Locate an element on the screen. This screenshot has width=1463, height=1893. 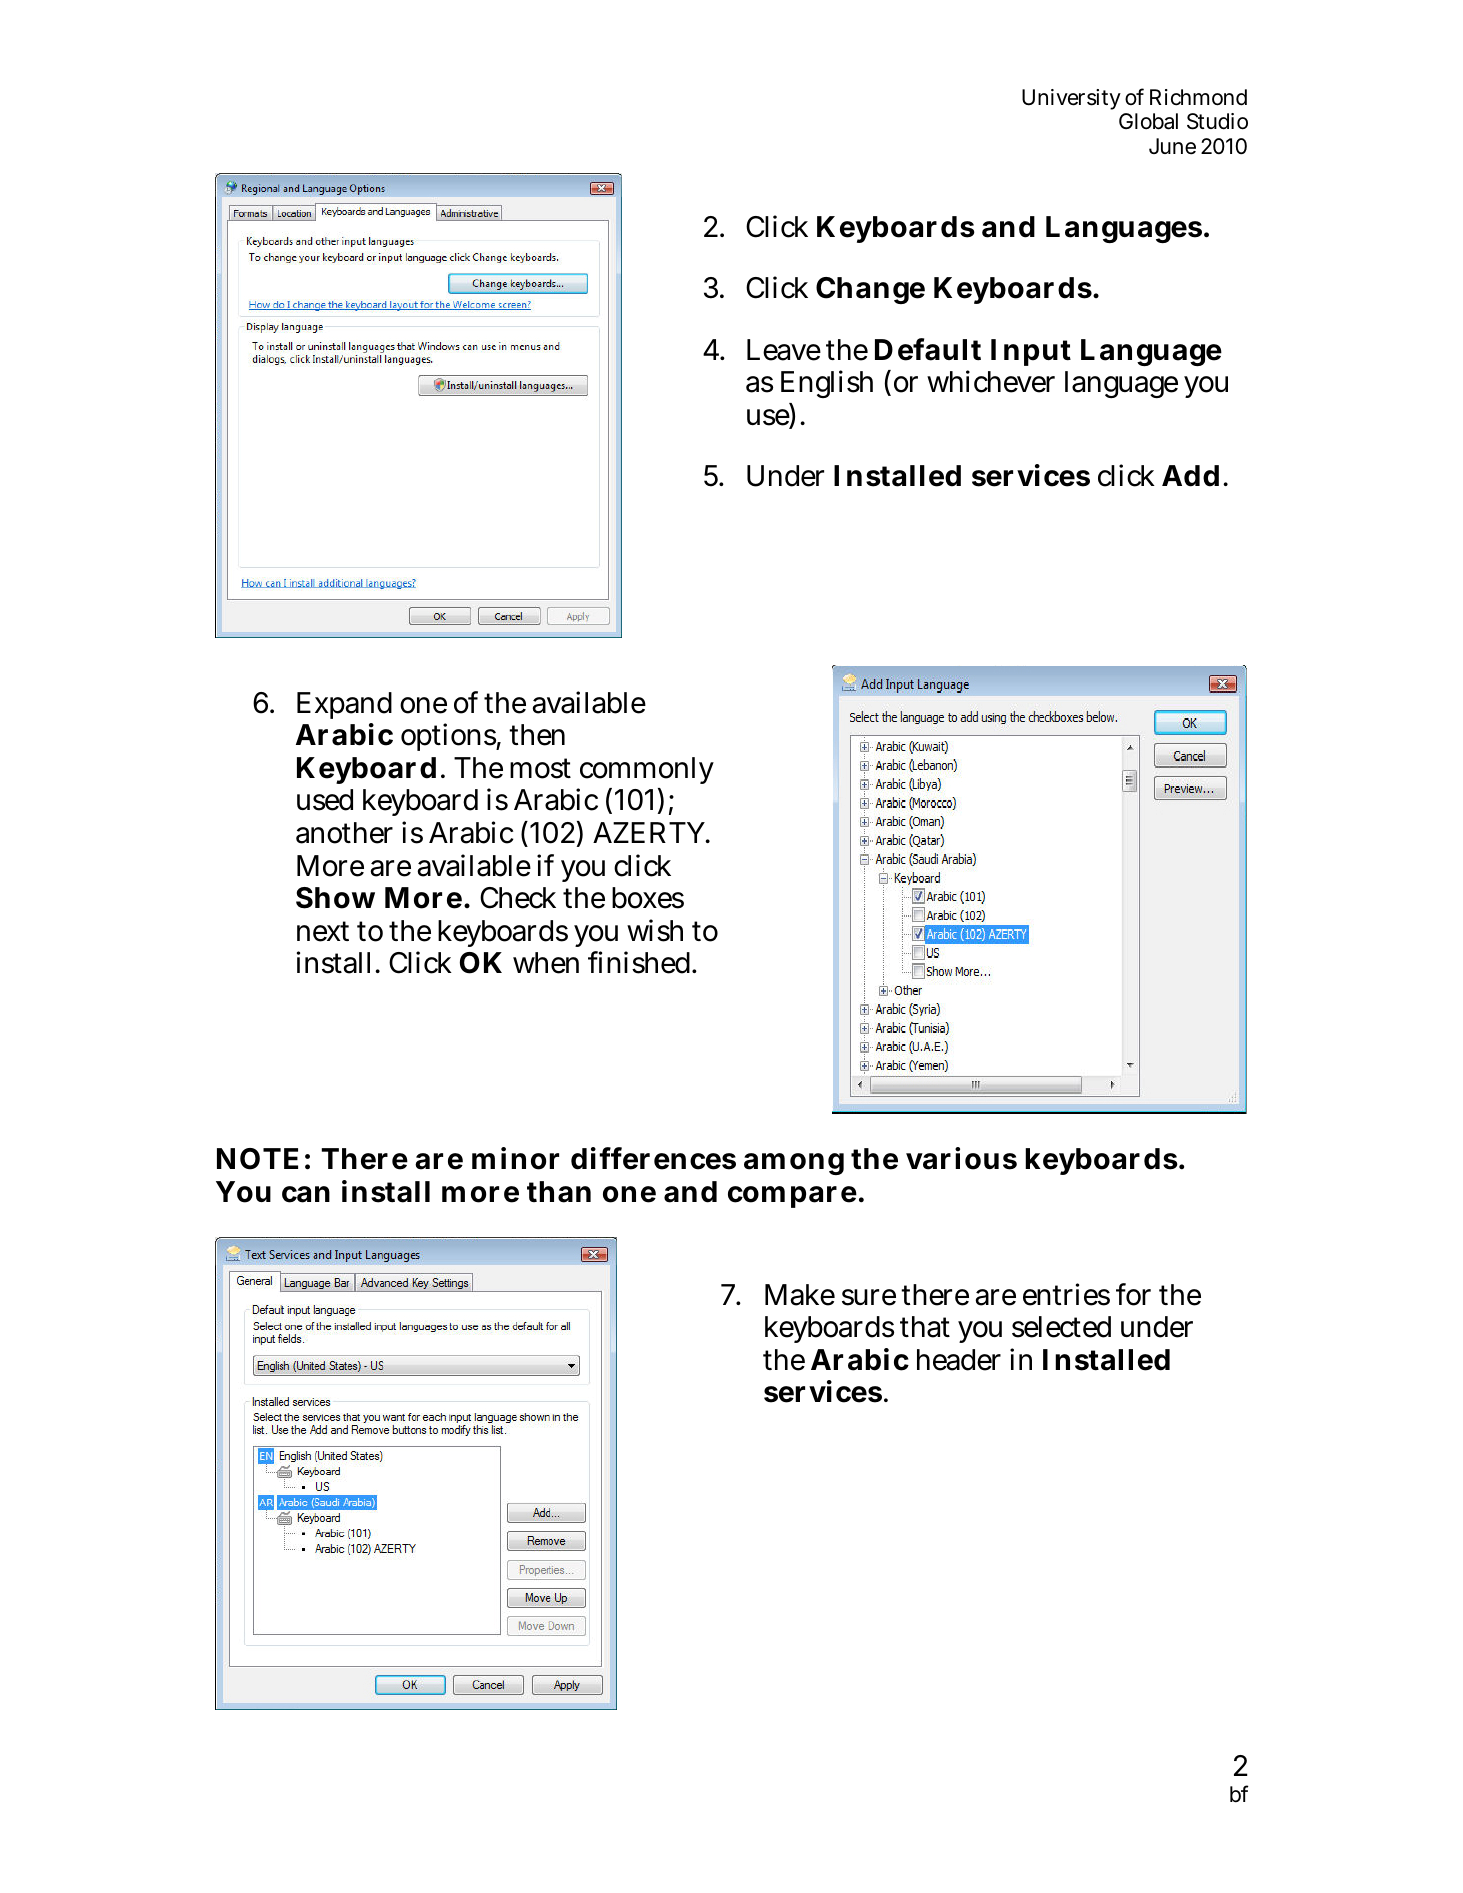
various is located at coordinates (961, 1159).
